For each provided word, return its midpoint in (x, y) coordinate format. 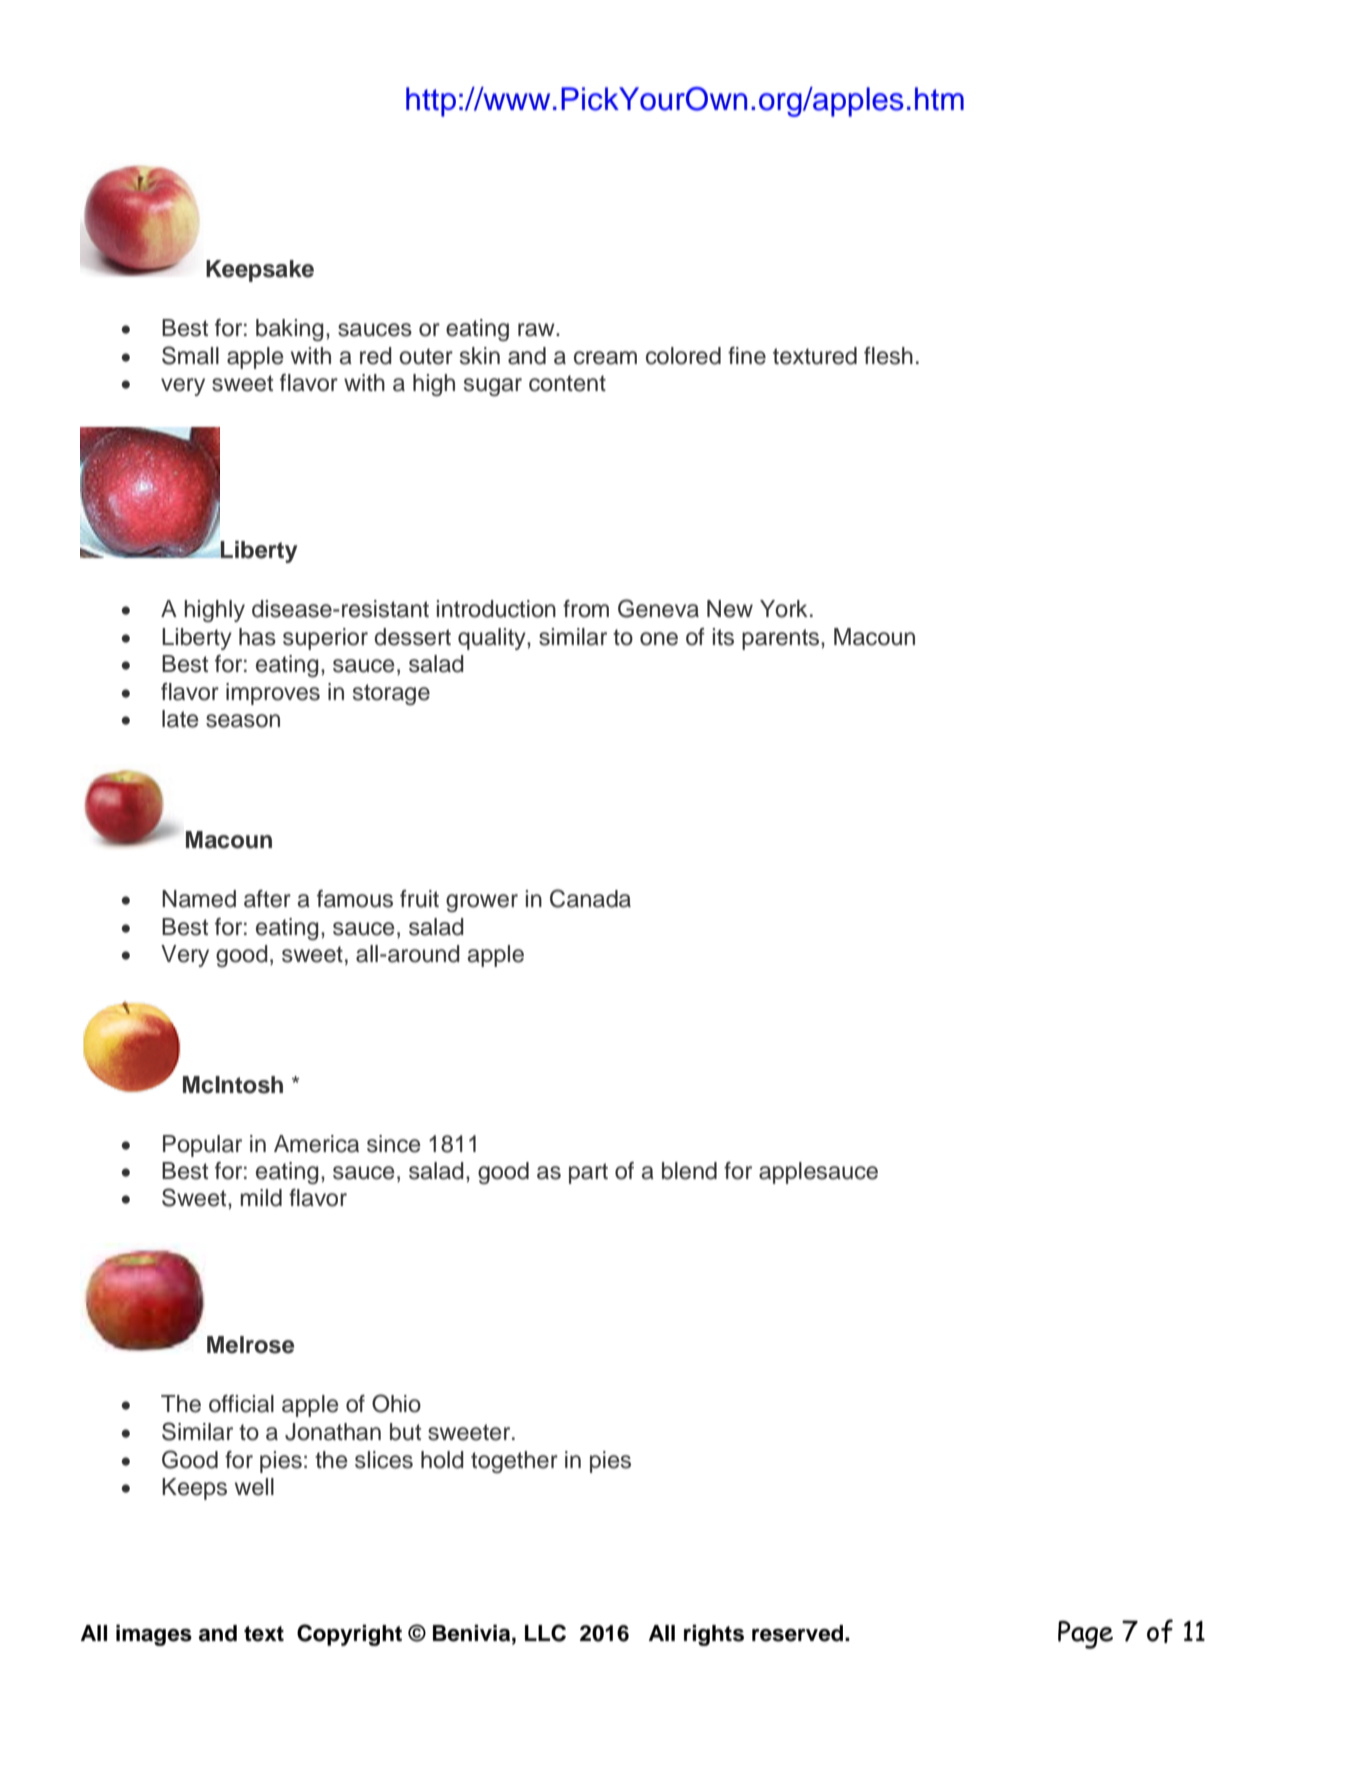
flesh (888, 356)
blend (689, 1171)
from (586, 609)
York (784, 609)
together (514, 1462)
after (267, 899)
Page (1085, 1635)
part (588, 1173)
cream (605, 358)
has (257, 637)
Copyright (349, 1635)
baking (290, 330)
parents (782, 639)
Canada (590, 898)
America (316, 1144)
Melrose (250, 1345)
